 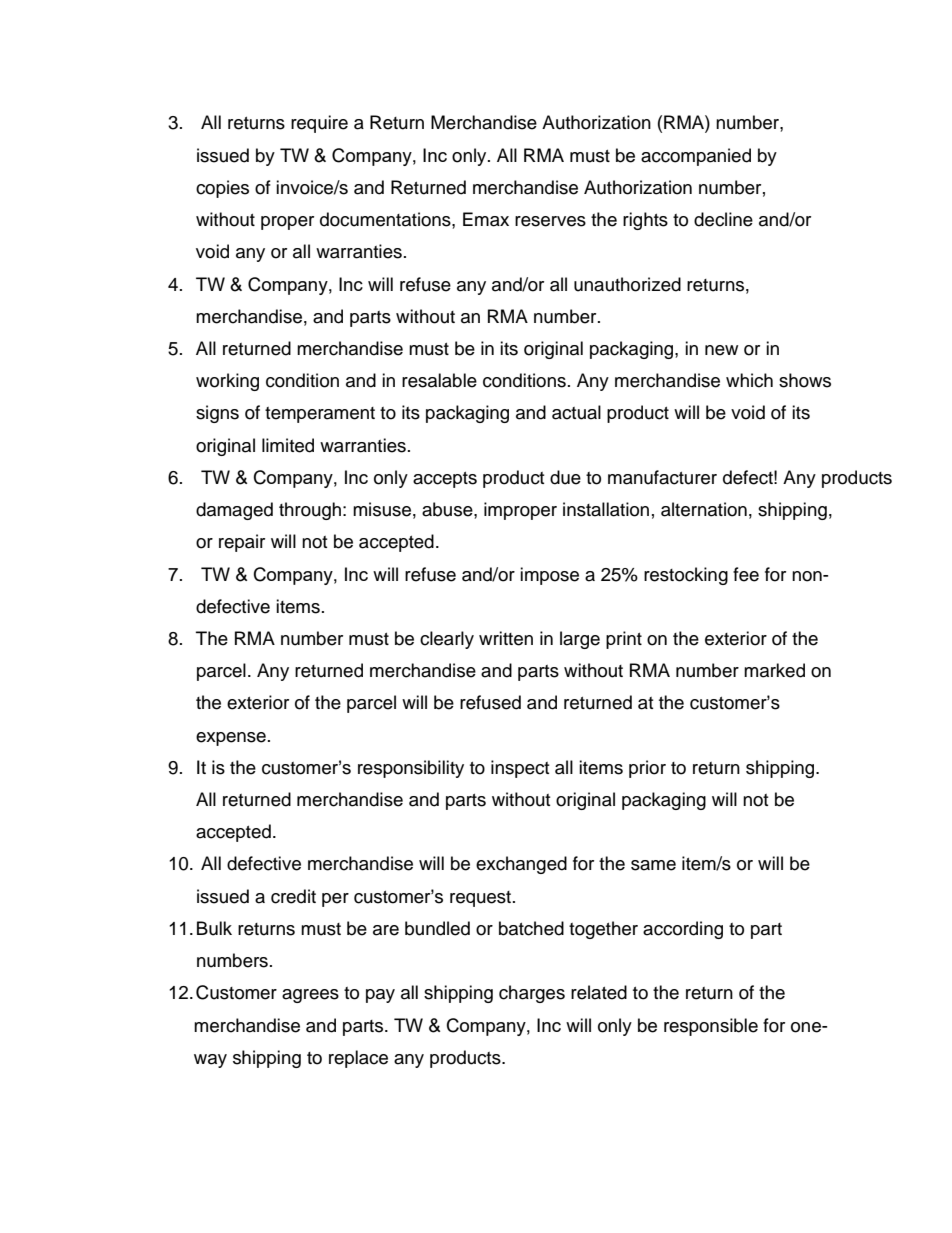 What do you see at coordinates (310, 996) in the image?
I see `agrees` at bounding box center [310, 996].
